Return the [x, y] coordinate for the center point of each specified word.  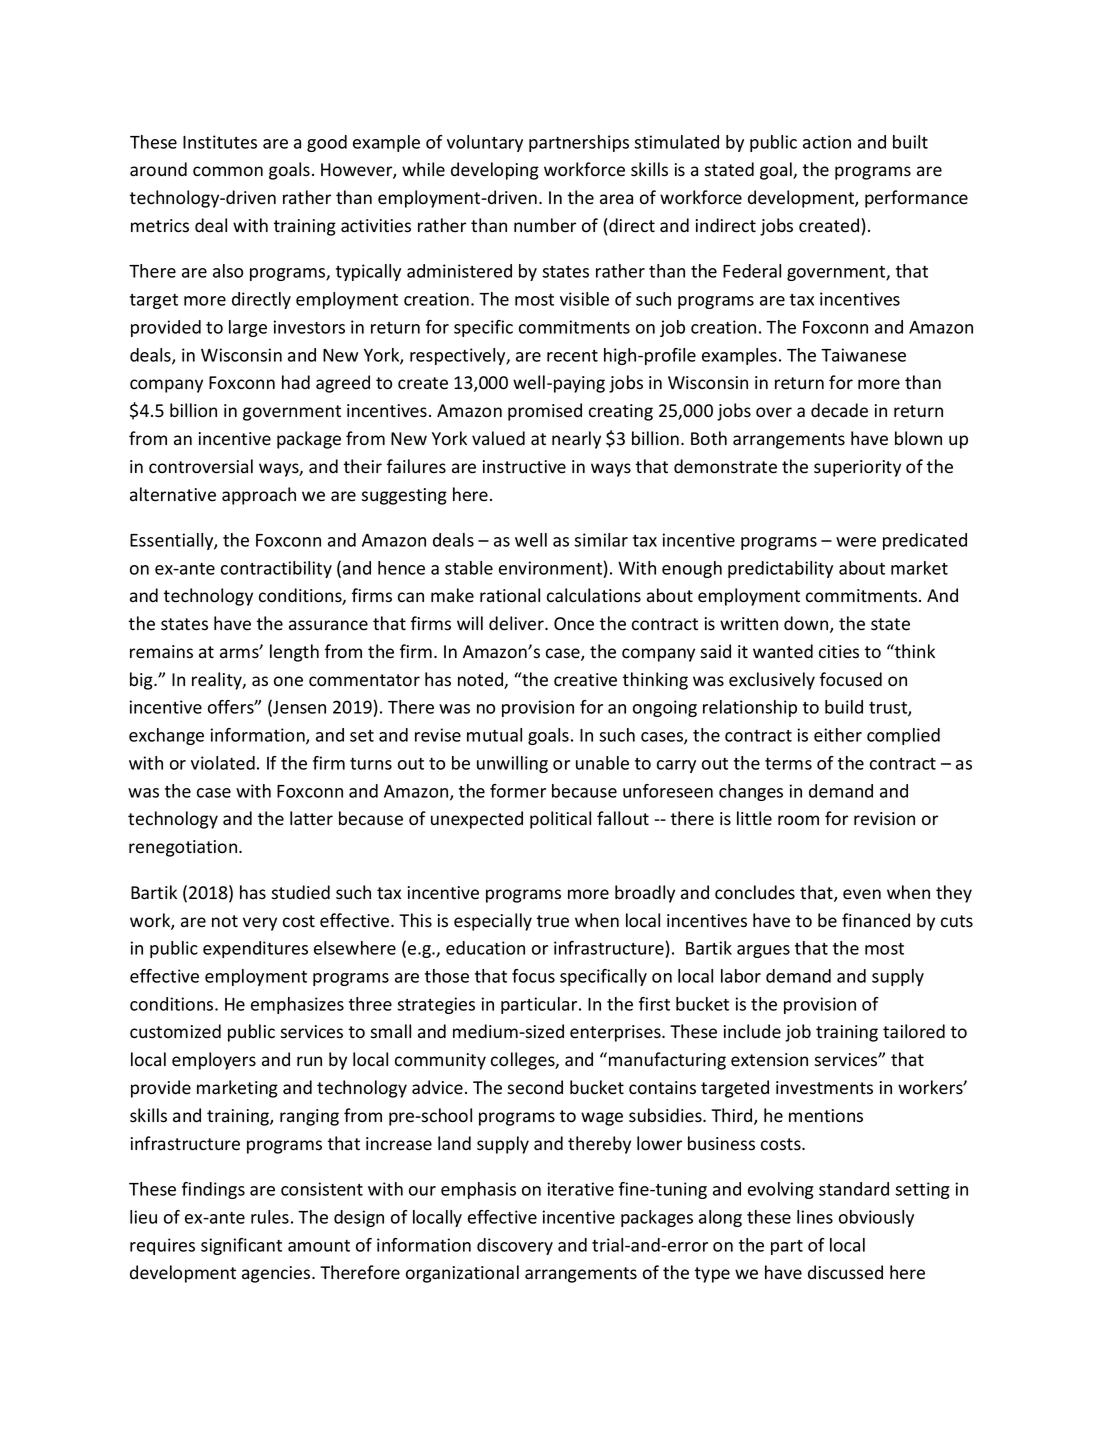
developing [495, 171]
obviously [876, 1218]
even [862, 894]
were [856, 542]
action [827, 142]
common [228, 171]
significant [241, 1246]
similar [601, 540]
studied [300, 892]
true [553, 921]
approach [259, 496]
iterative [580, 1189]
